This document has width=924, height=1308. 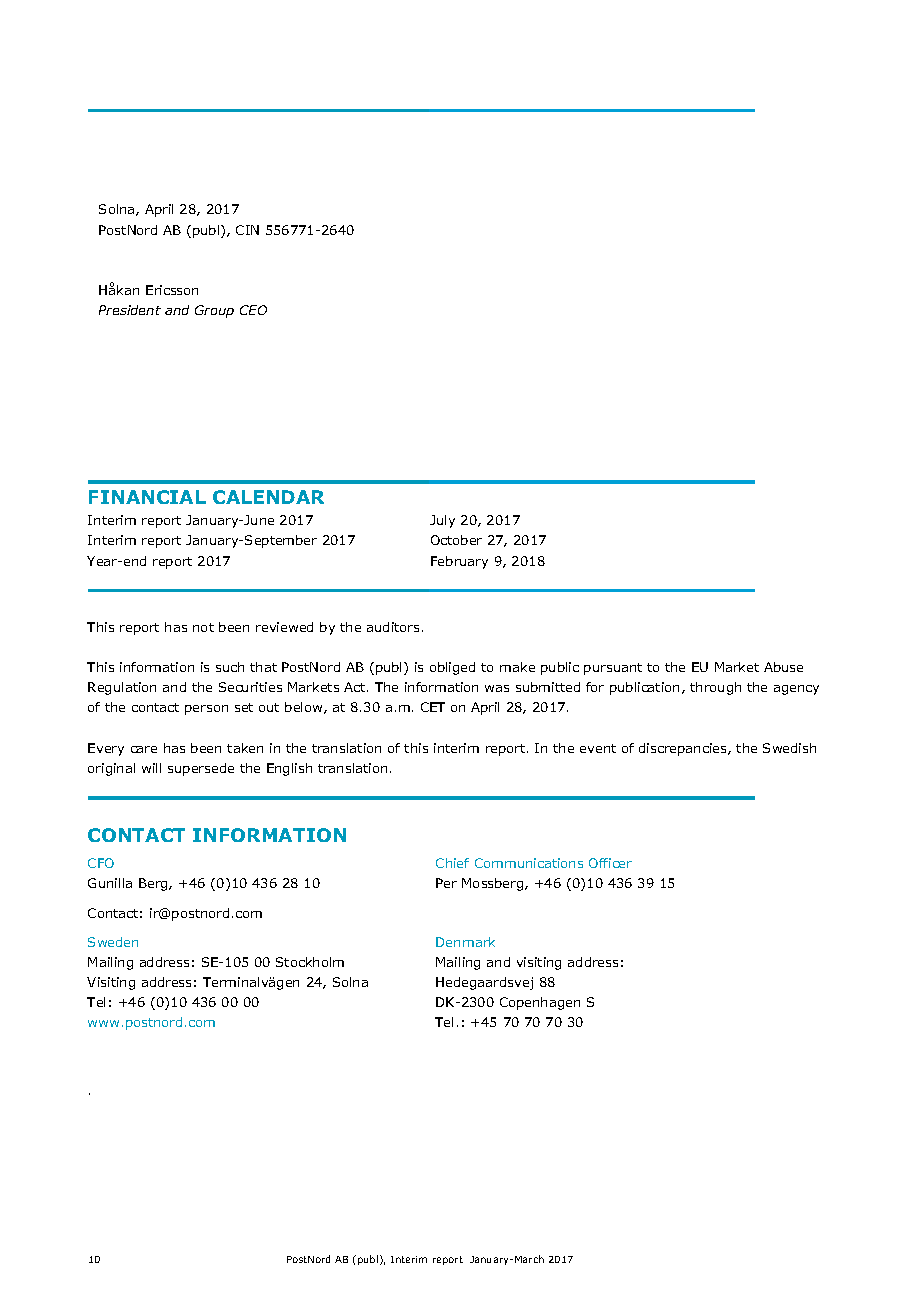 What do you see at coordinates (393, 627) in the document?
I see `auditors` at bounding box center [393, 627].
